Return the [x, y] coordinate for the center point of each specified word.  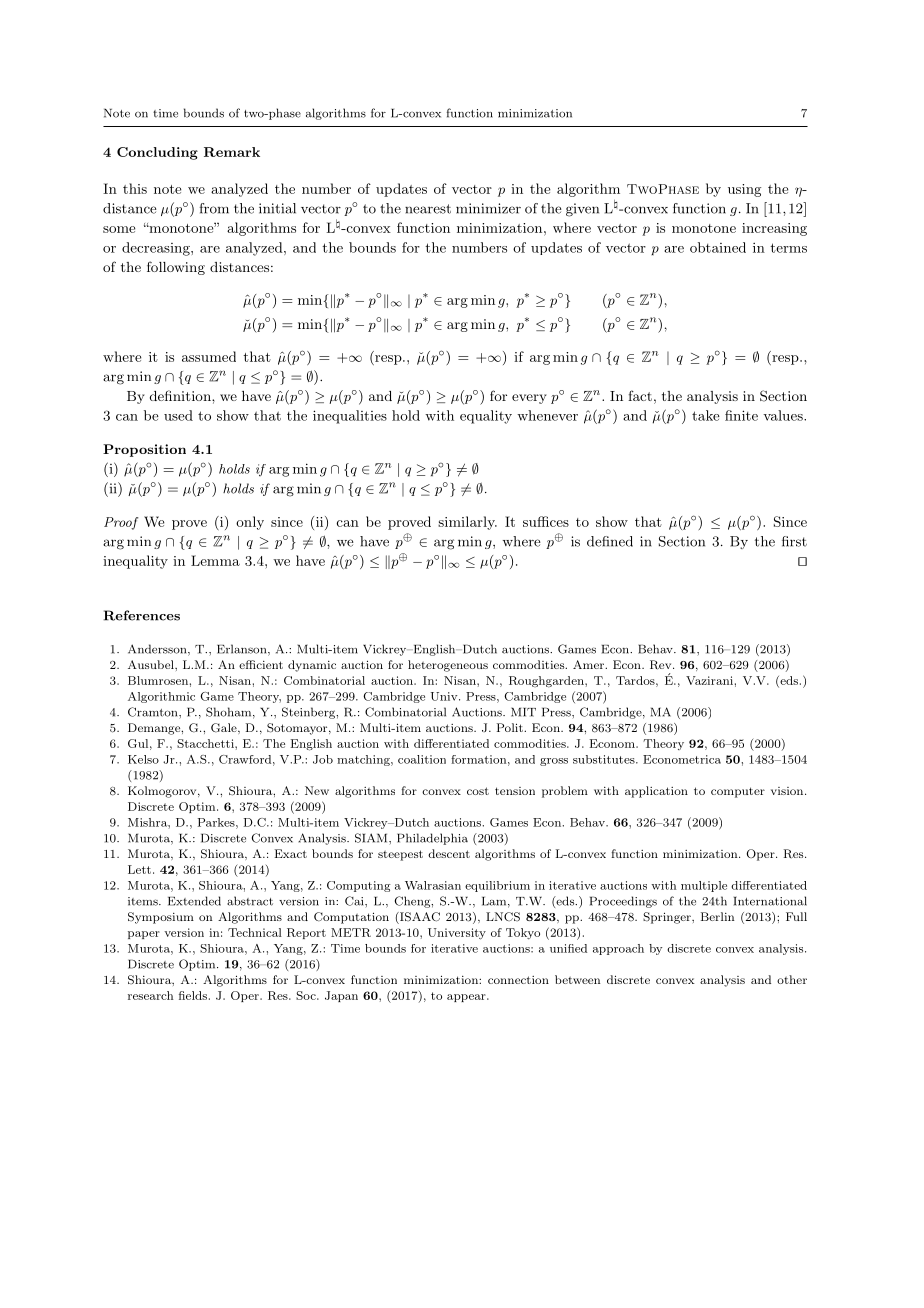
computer [738, 792]
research [150, 995]
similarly [467, 523]
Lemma [215, 560]
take [706, 415]
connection [518, 980]
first [794, 541]
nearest [428, 209]
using [744, 190]
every [529, 399]
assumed [209, 356]
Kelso [143, 759]
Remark [232, 152]
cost [478, 791]
